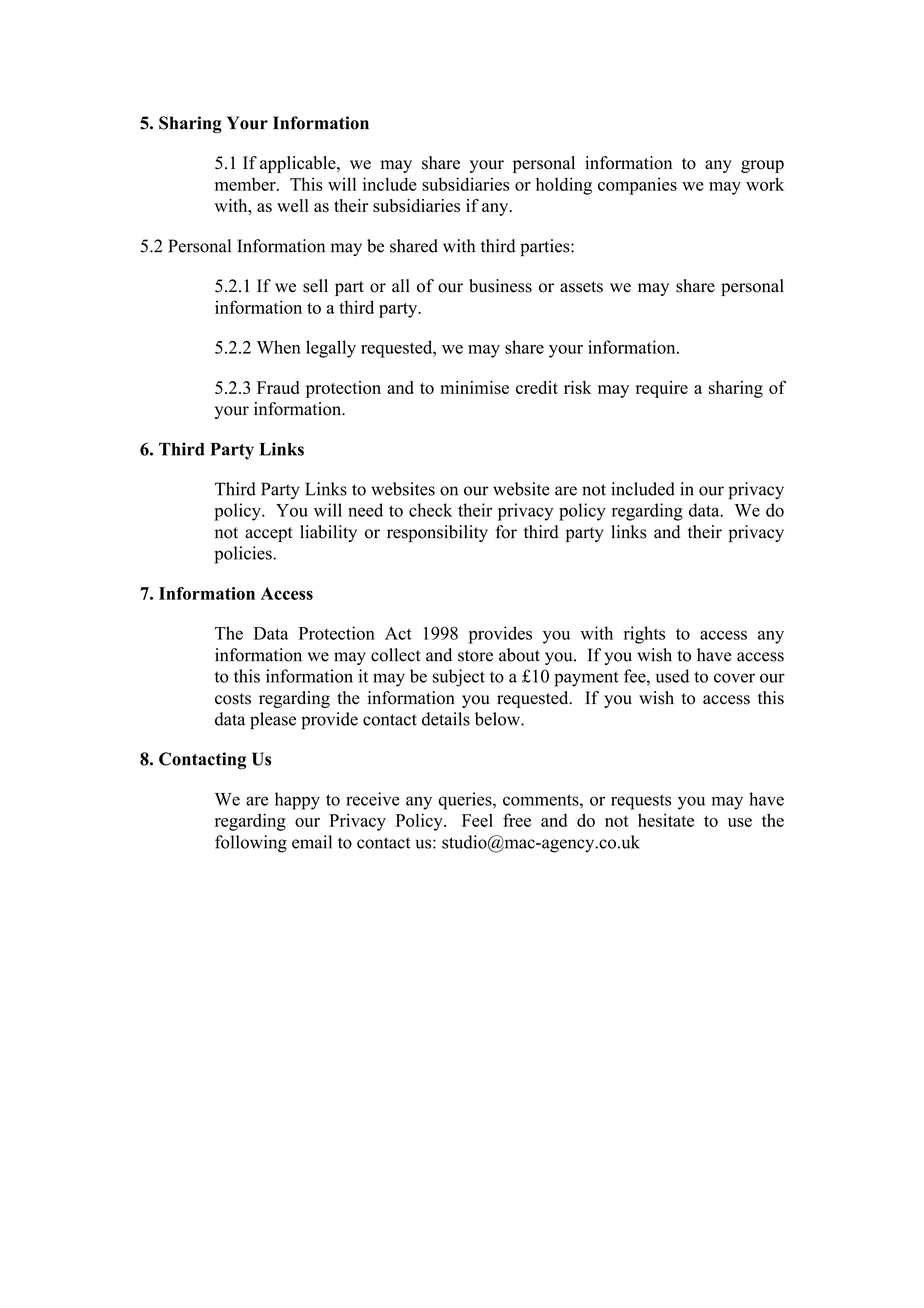  What do you see at coordinates (474, 387) in the screenshot?
I see `minimise` at bounding box center [474, 387].
